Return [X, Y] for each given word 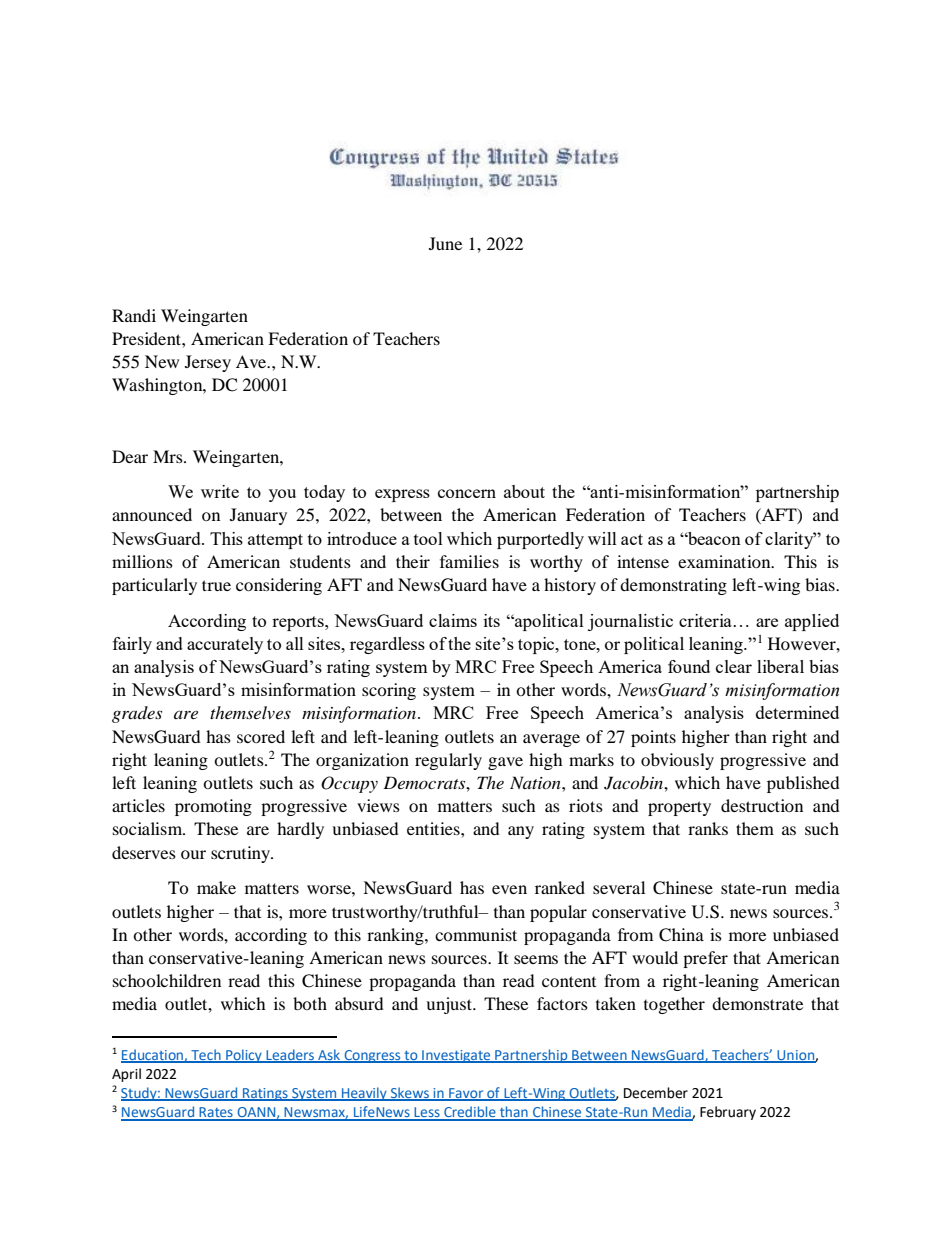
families [469, 561]
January [258, 516]
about [524, 491]
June [445, 243]
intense [643, 561]
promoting [213, 807]
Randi [134, 315]
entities [434, 828]
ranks [708, 828]
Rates [216, 1113]
